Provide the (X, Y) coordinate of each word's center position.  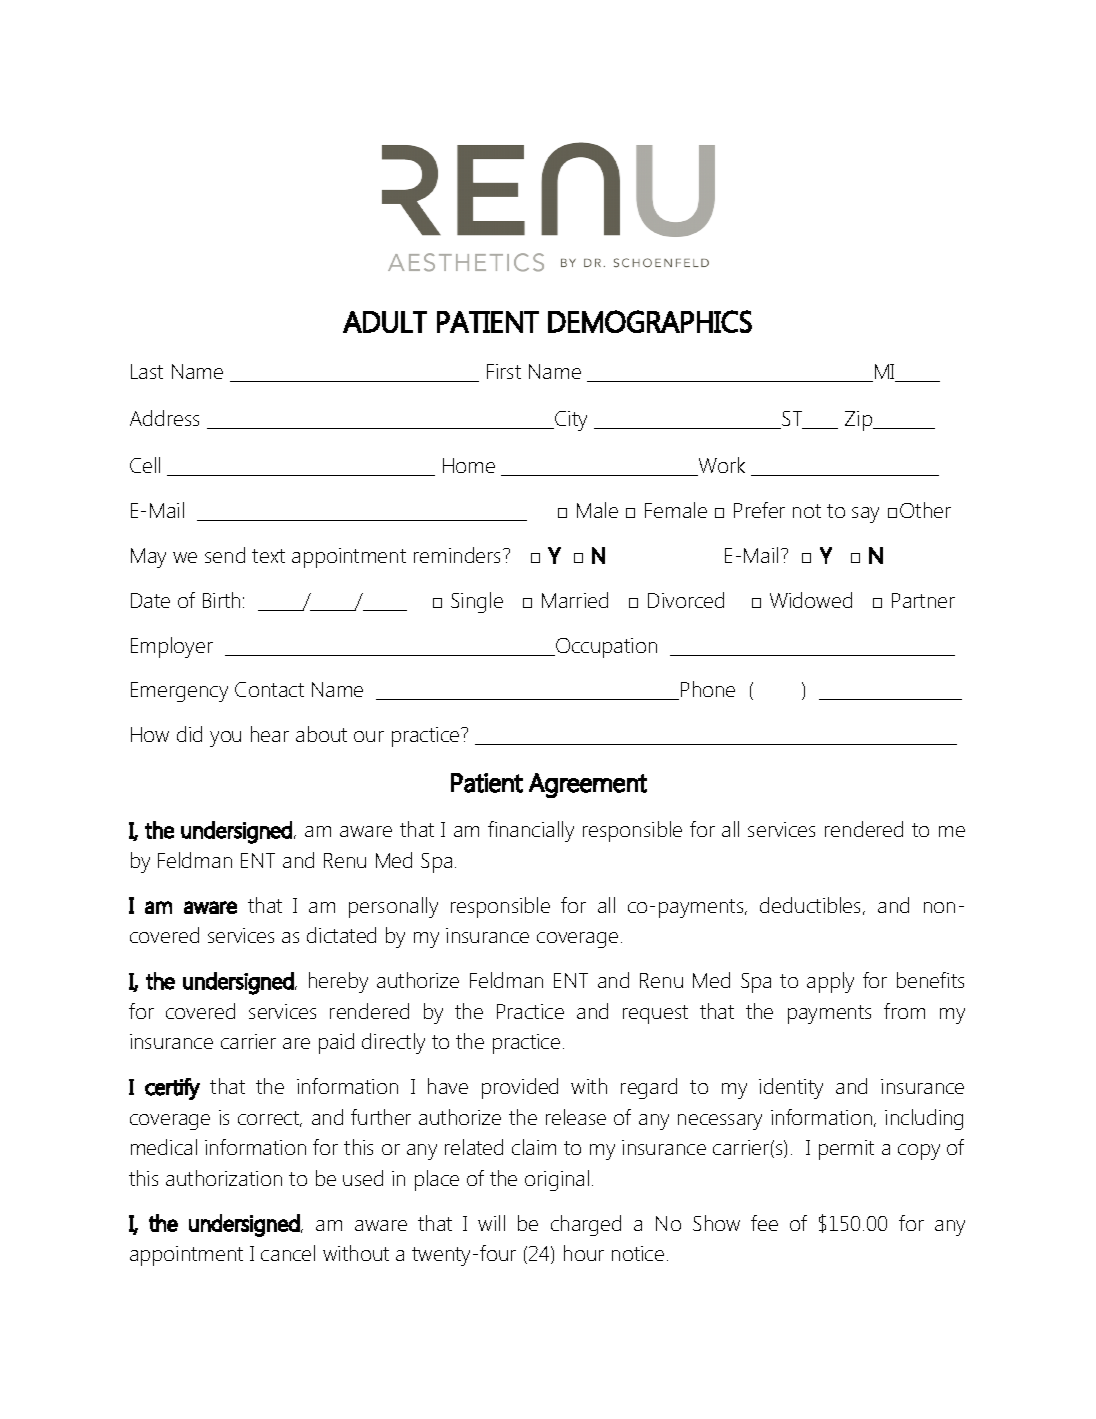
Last (147, 371)
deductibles (812, 906)
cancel (288, 1253)
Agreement (588, 785)
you (225, 739)
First (504, 371)
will (491, 1223)
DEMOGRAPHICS (650, 321)
